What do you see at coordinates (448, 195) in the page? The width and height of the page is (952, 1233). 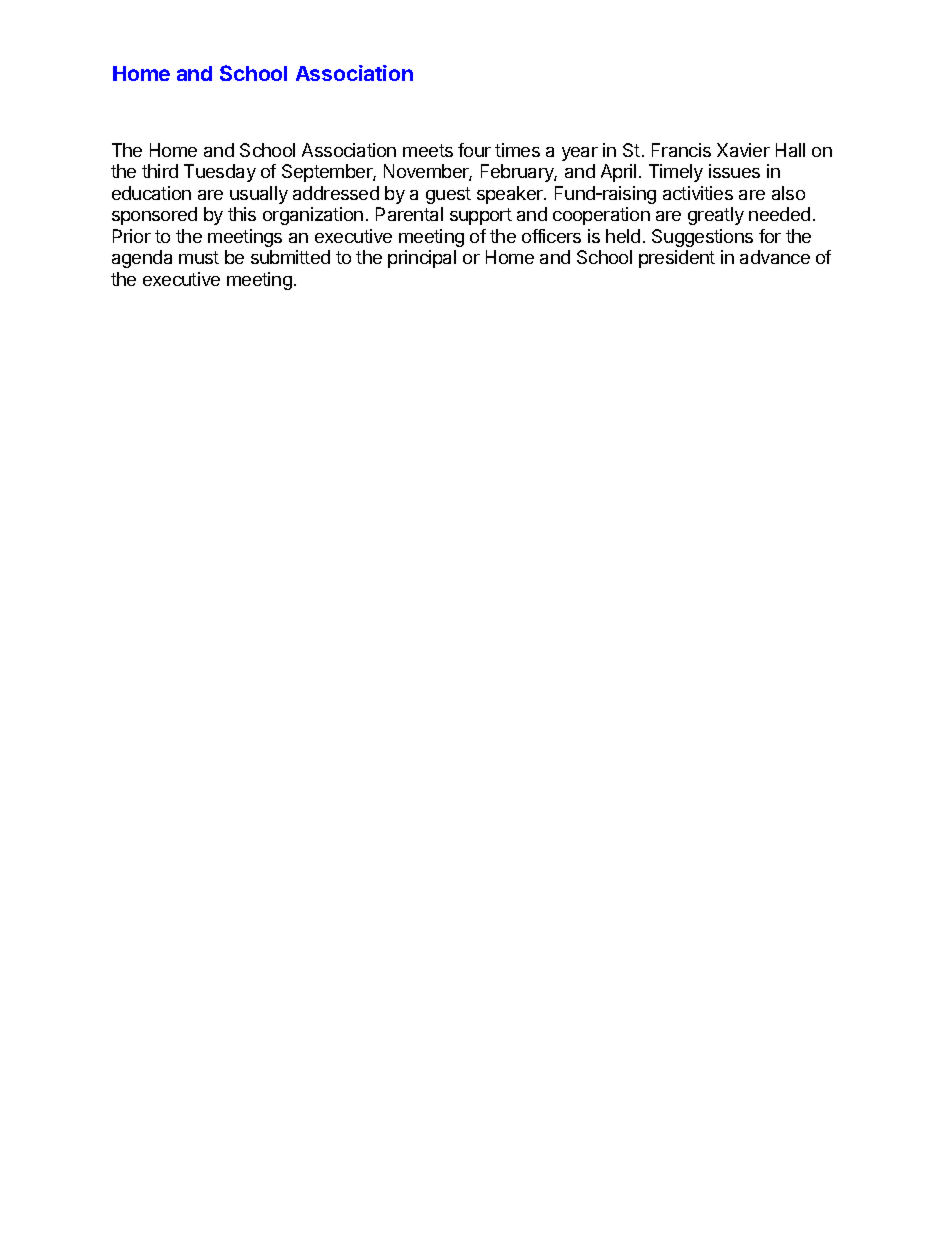 I see `guest` at bounding box center [448, 195].
